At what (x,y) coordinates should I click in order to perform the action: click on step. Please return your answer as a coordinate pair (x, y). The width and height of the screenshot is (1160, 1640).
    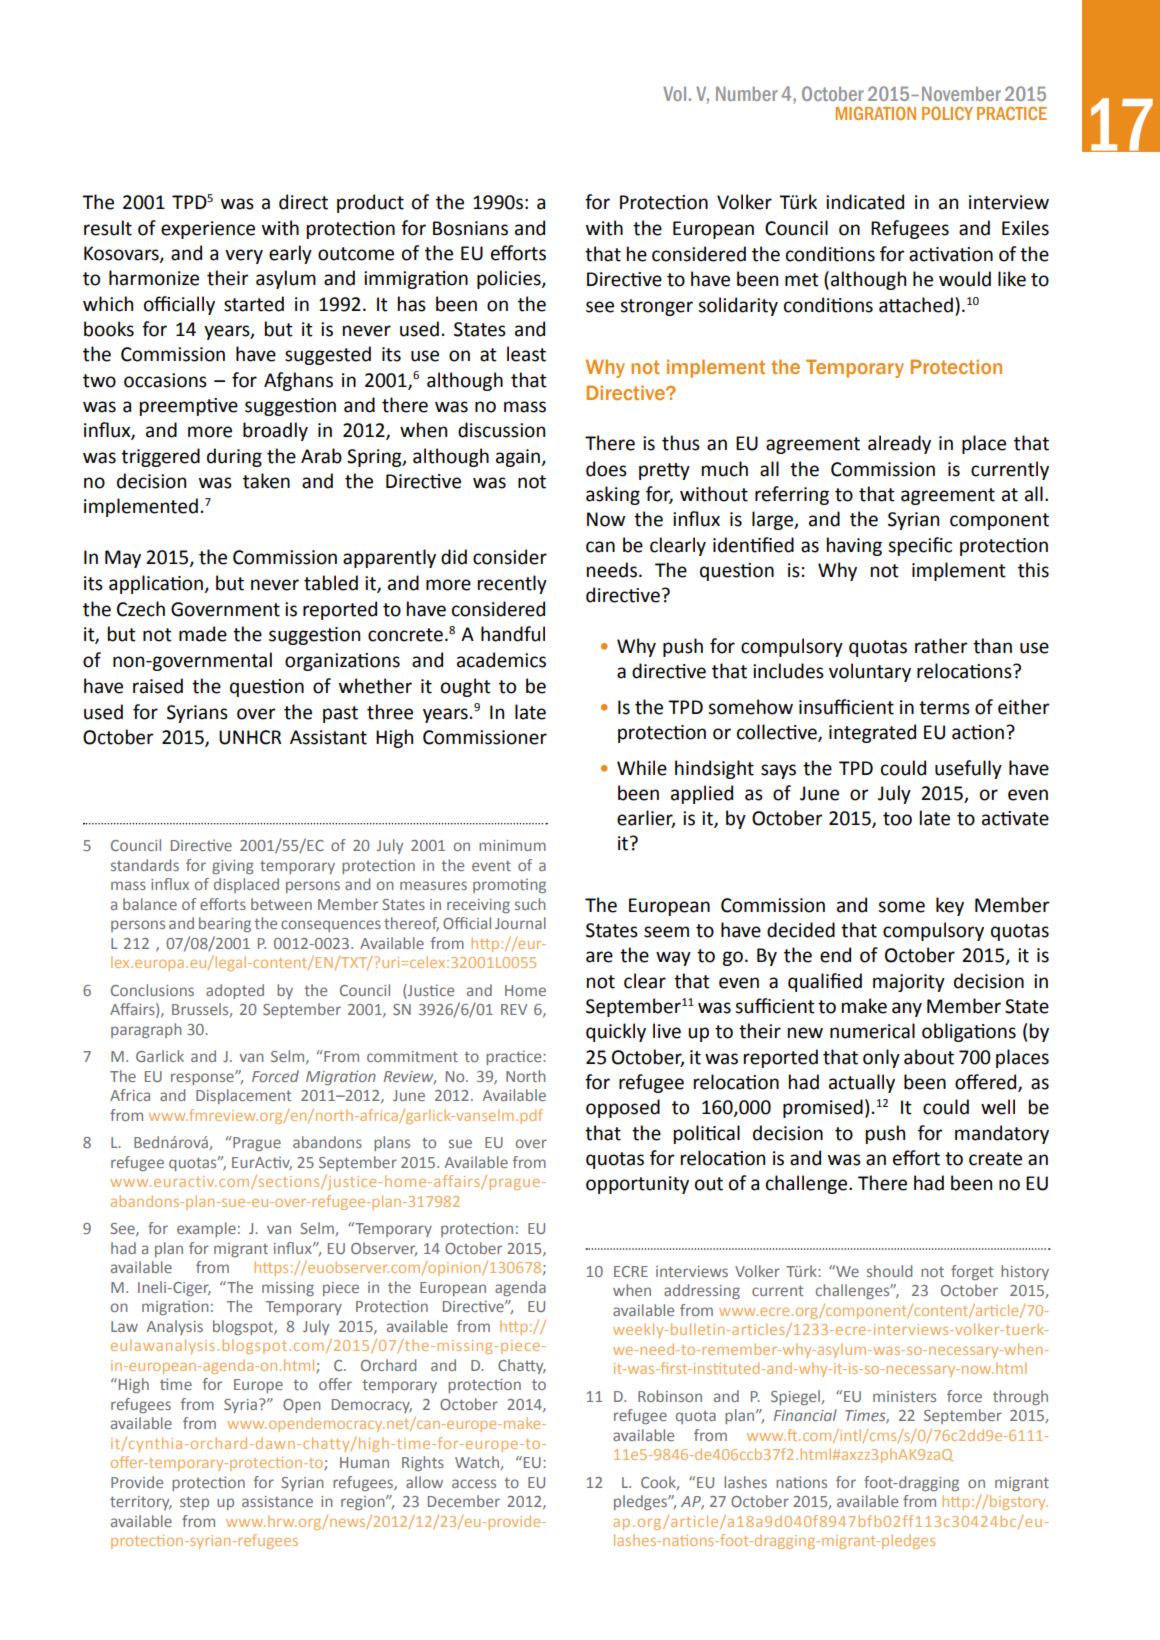
    Looking at the image, I should click on (194, 1503).
